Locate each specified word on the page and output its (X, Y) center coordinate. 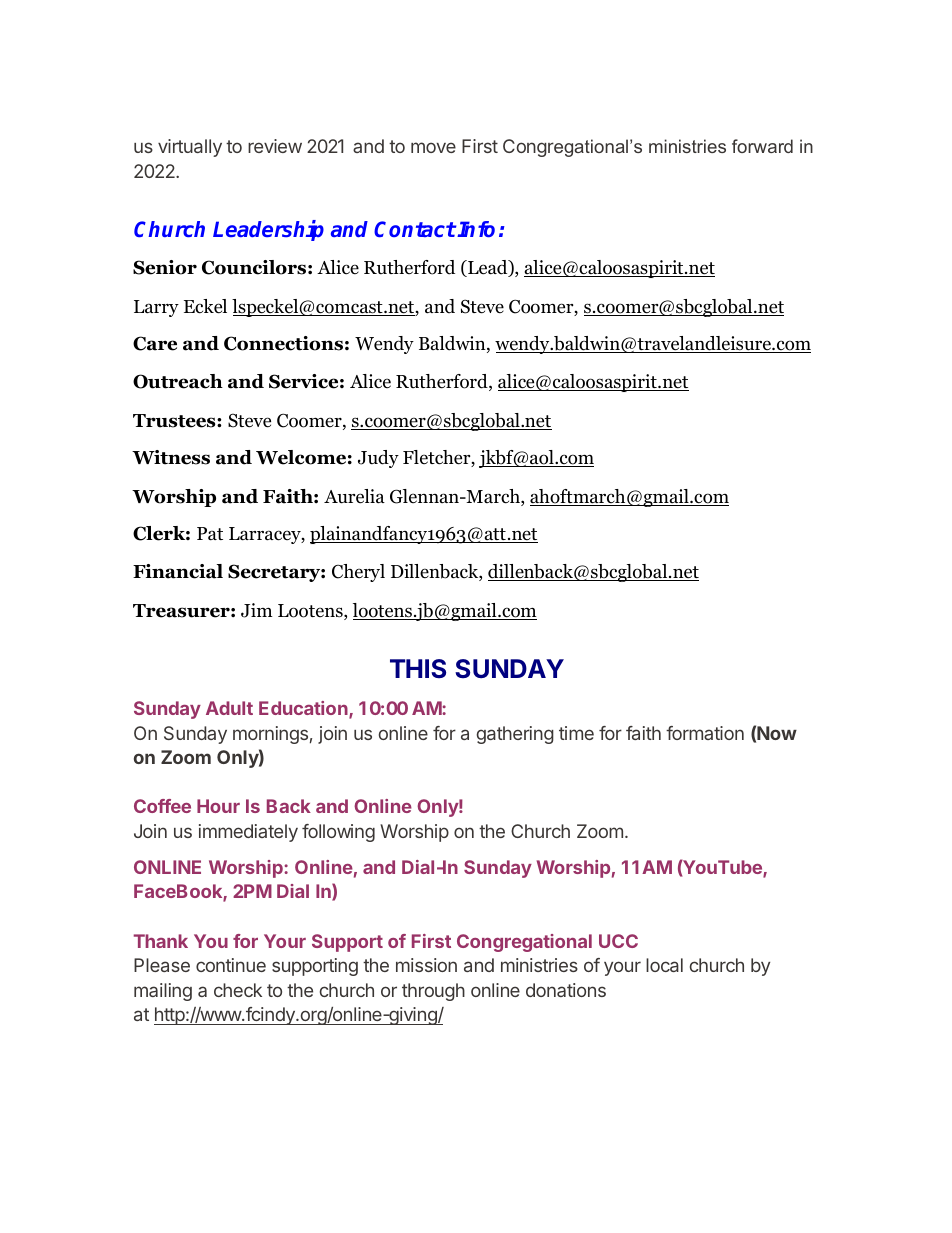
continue (231, 965)
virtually (190, 148)
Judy (378, 459)
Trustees (175, 421)
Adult (229, 708)
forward (762, 146)
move (433, 147)
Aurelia (354, 496)
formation (705, 733)
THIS (418, 668)
